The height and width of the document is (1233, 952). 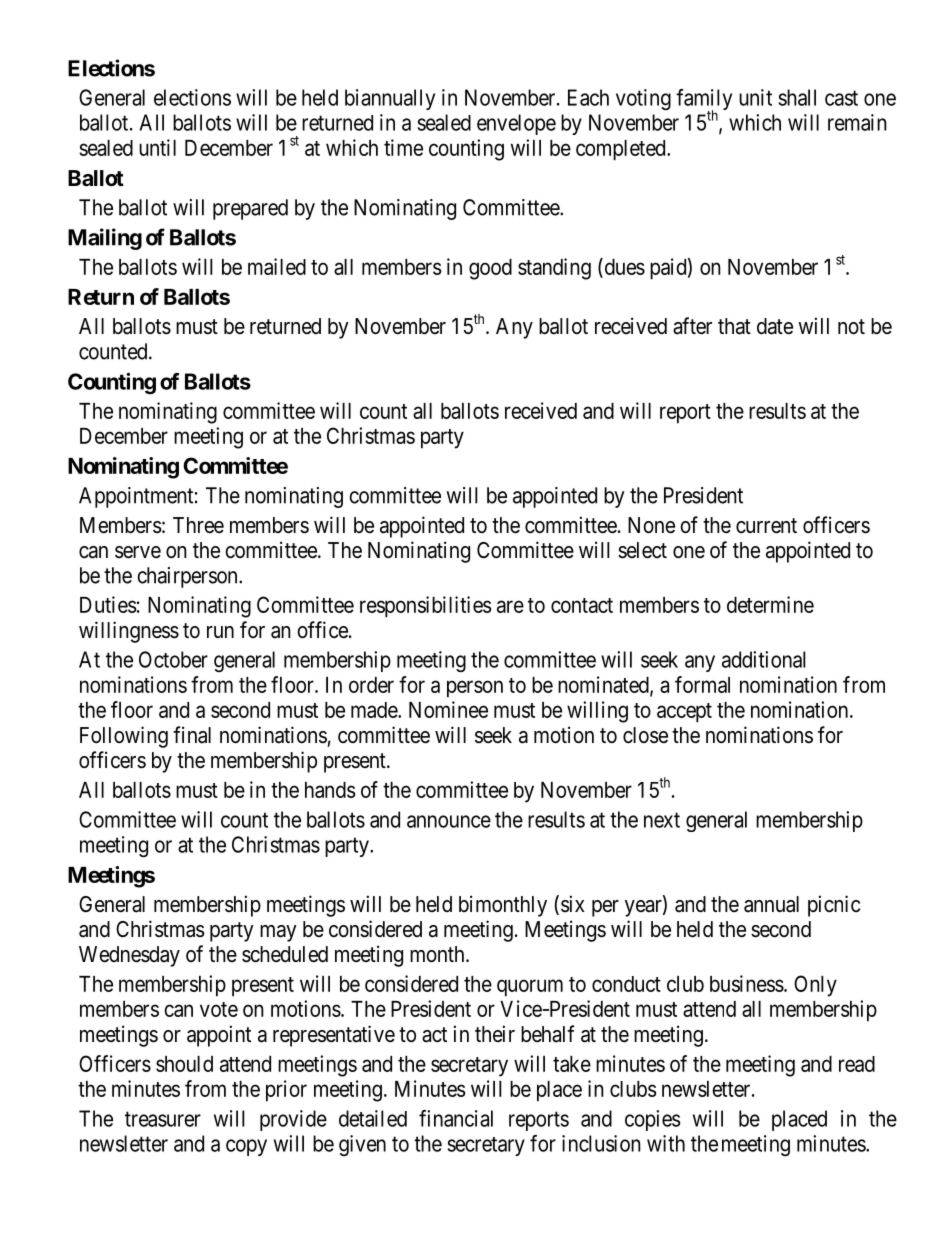 I want to click on good, so click(x=490, y=269).
